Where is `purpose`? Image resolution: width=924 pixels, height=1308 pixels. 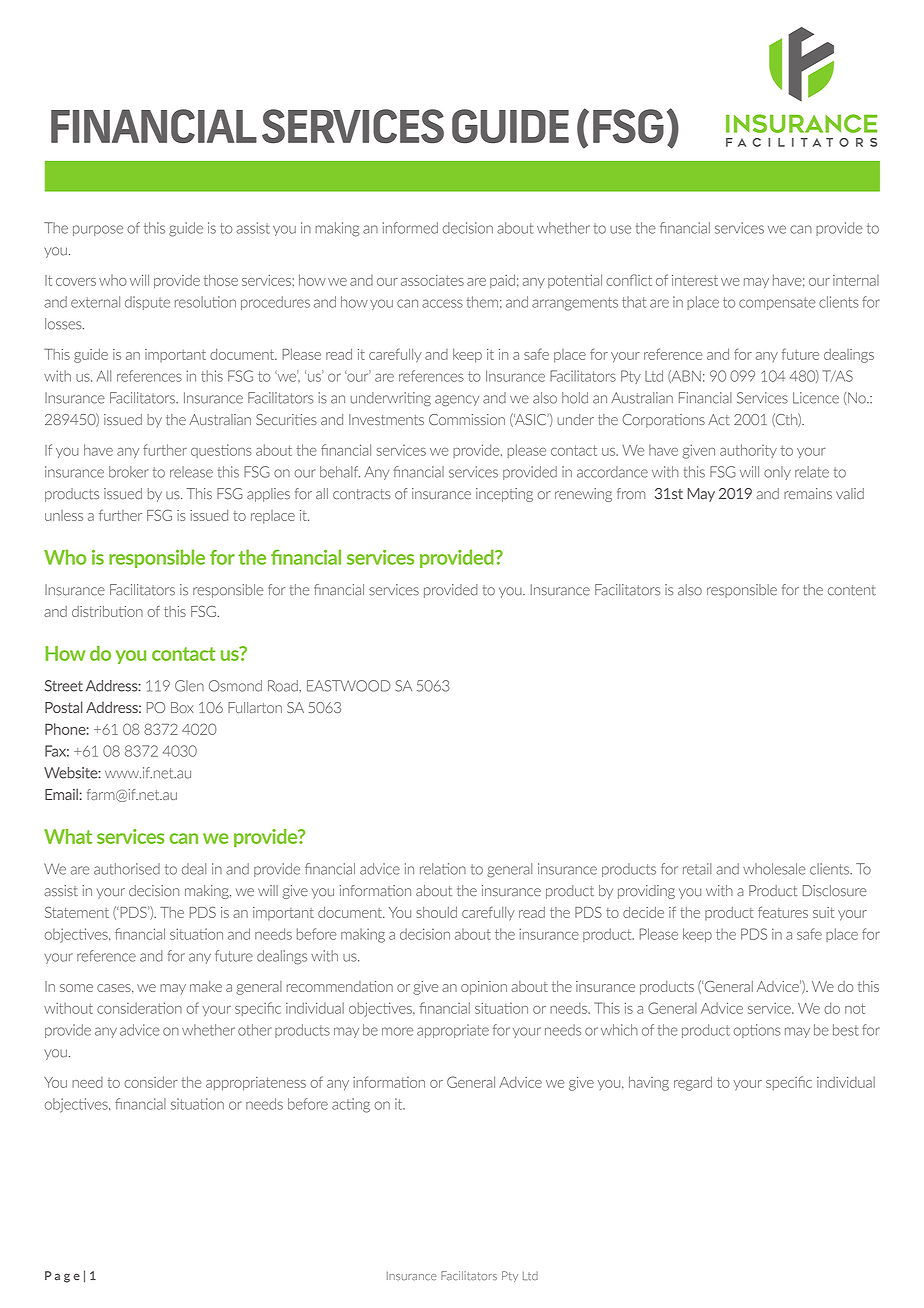 purpose is located at coordinates (98, 230).
